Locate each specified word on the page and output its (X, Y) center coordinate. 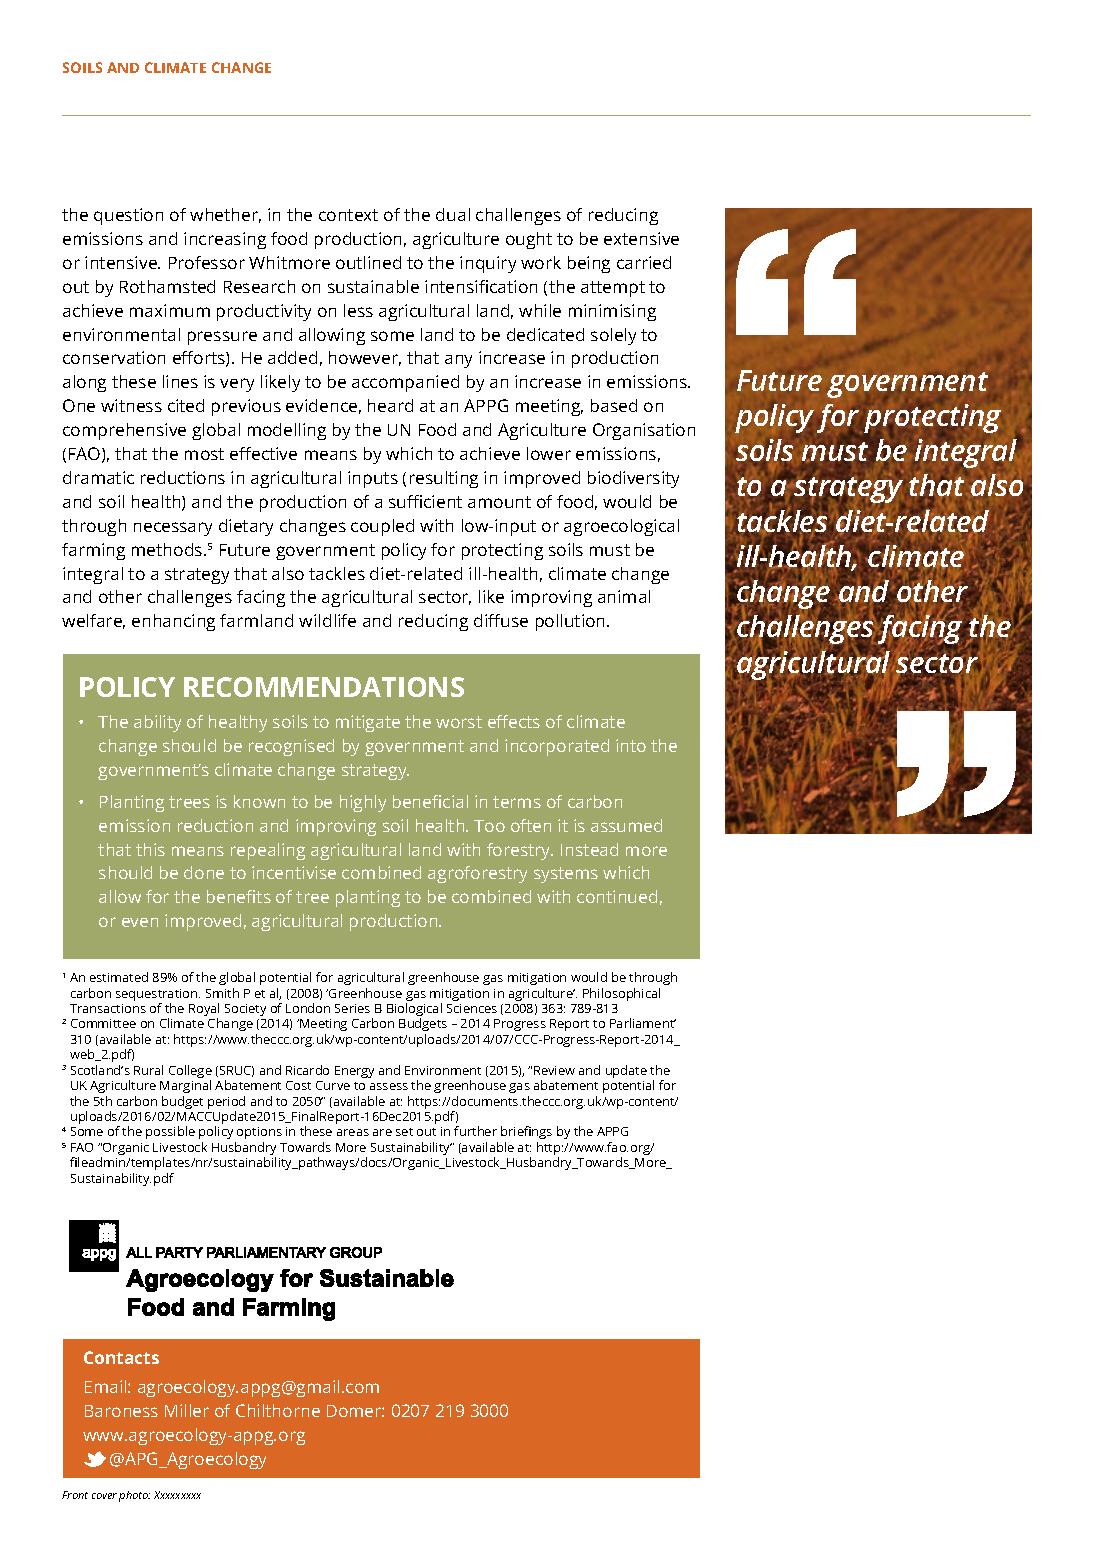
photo (134, 1496)
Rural (148, 1070)
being (589, 264)
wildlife (327, 620)
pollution (572, 622)
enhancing (173, 622)
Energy (354, 1072)
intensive (122, 262)
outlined (368, 262)
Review (554, 1070)
